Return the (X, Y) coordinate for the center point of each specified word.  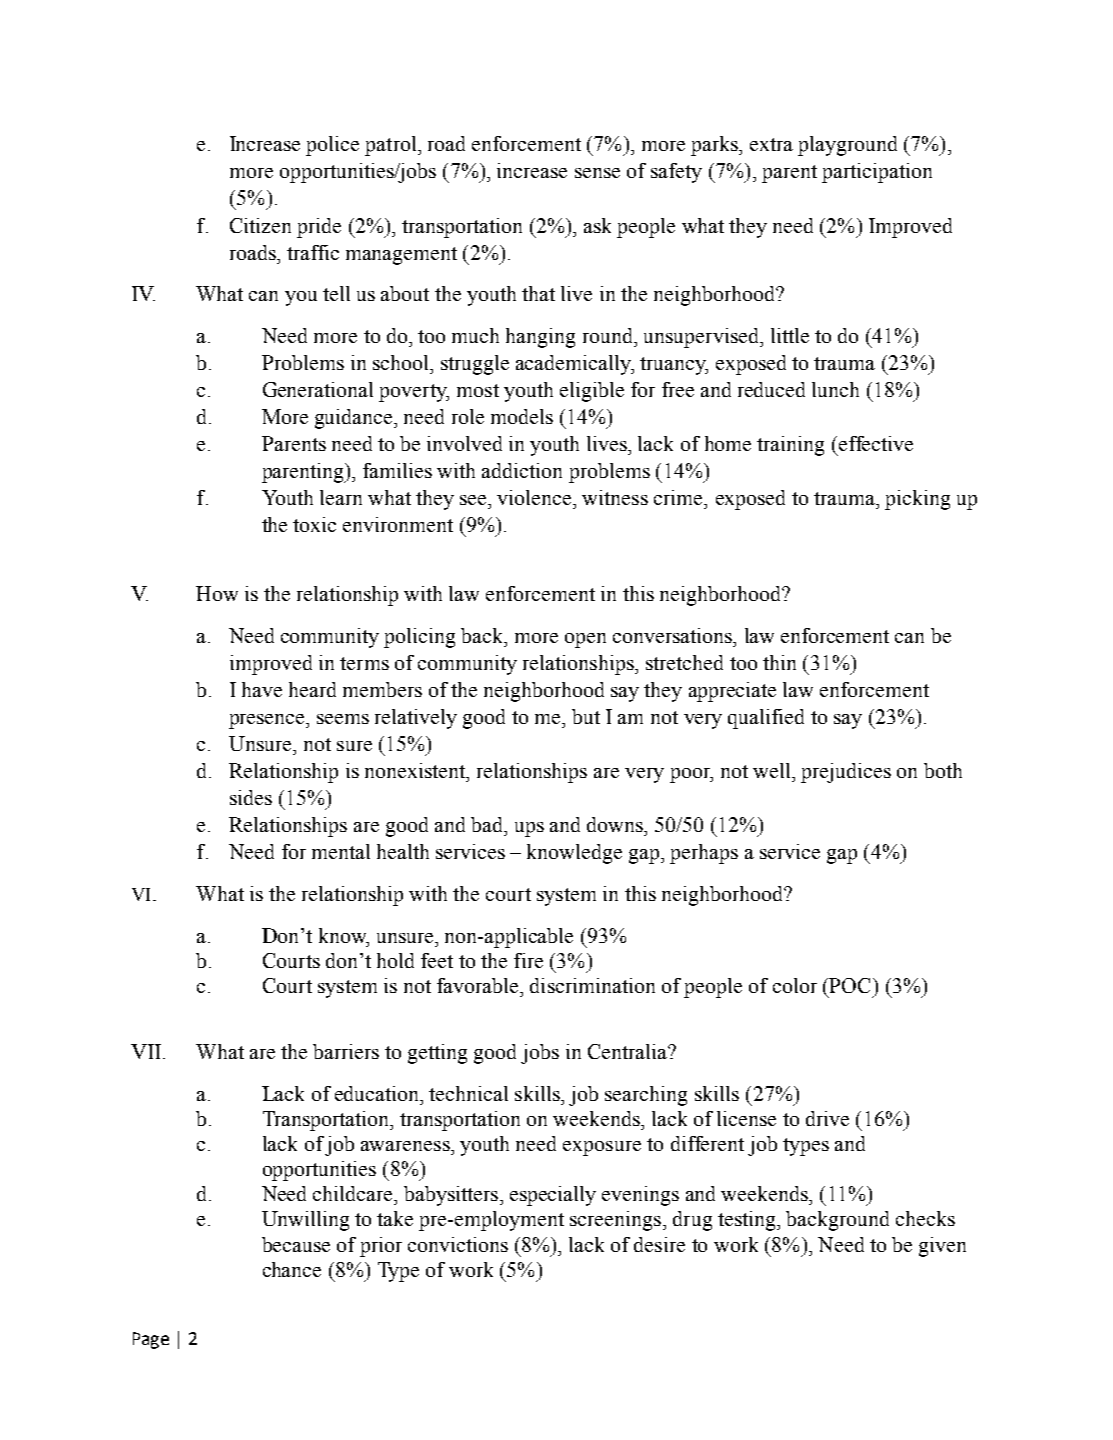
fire (528, 960)
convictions (458, 1244)
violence (535, 497)
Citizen (260, 225)
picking (917, 500)
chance (292, 1269)
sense (597, 173)
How (217, 593)
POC (851, 985)
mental (341, 851)
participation (877, 173)
